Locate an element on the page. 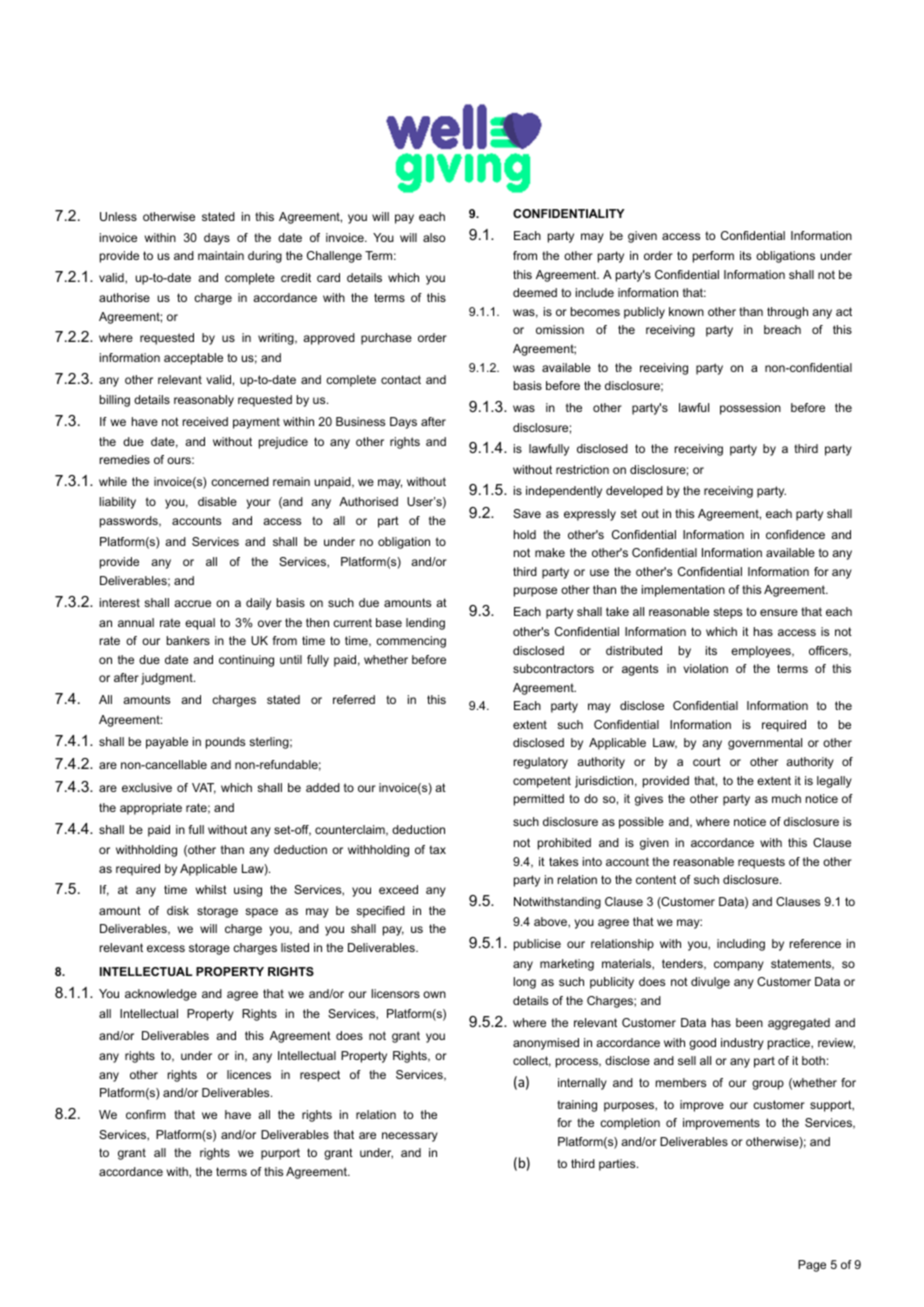  purport is located at coordinates (280, 1154).
